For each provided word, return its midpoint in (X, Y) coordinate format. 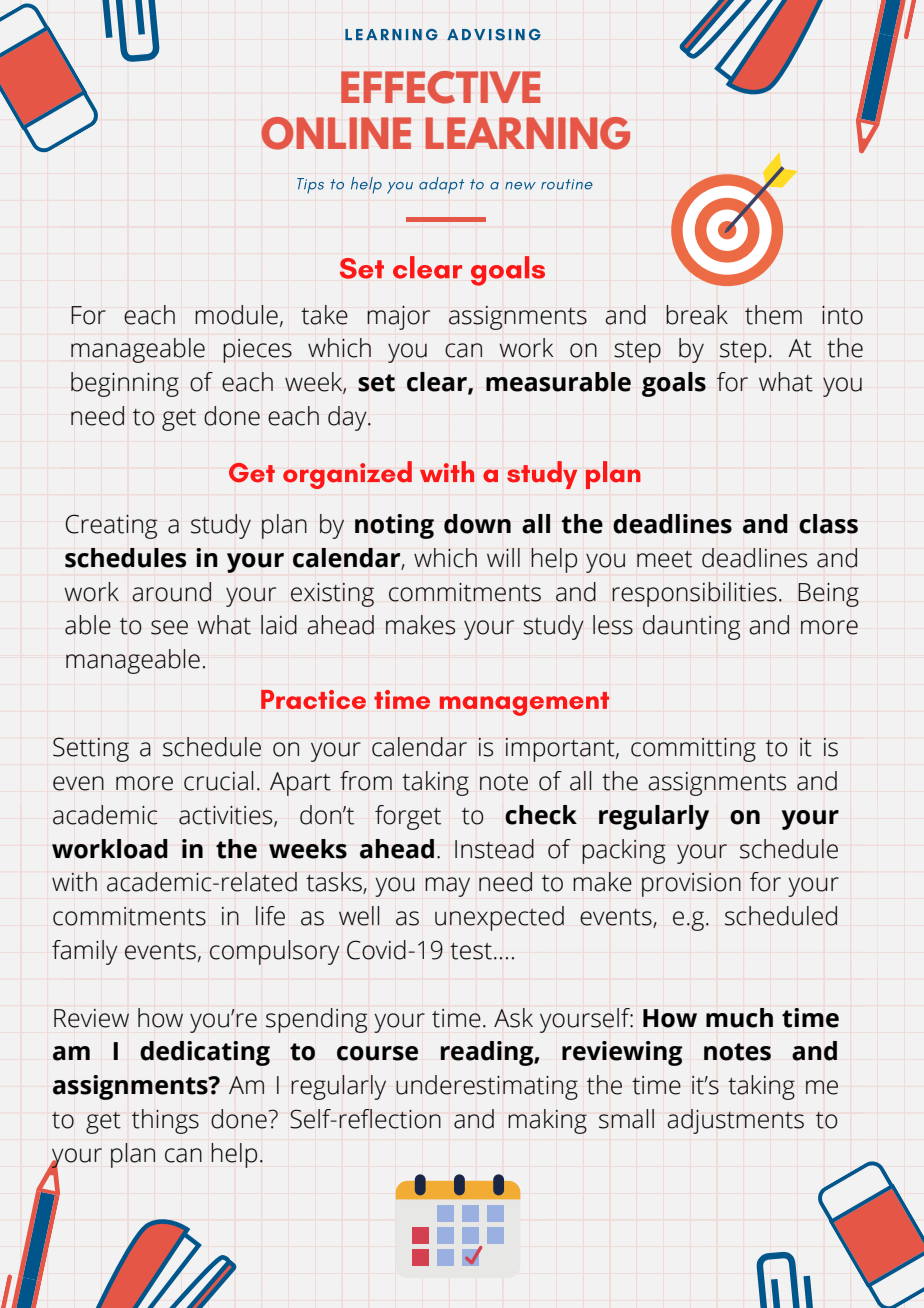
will (503, 557)
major (398, 318)
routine (567, 184)
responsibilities (694, 594)
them (773, 315)
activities (227, 816)
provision (691, 885)
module (236, 315)
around (171, 592)
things (165, 1121)
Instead (494, 849)
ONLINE (336, 133)
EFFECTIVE (440, 87)
